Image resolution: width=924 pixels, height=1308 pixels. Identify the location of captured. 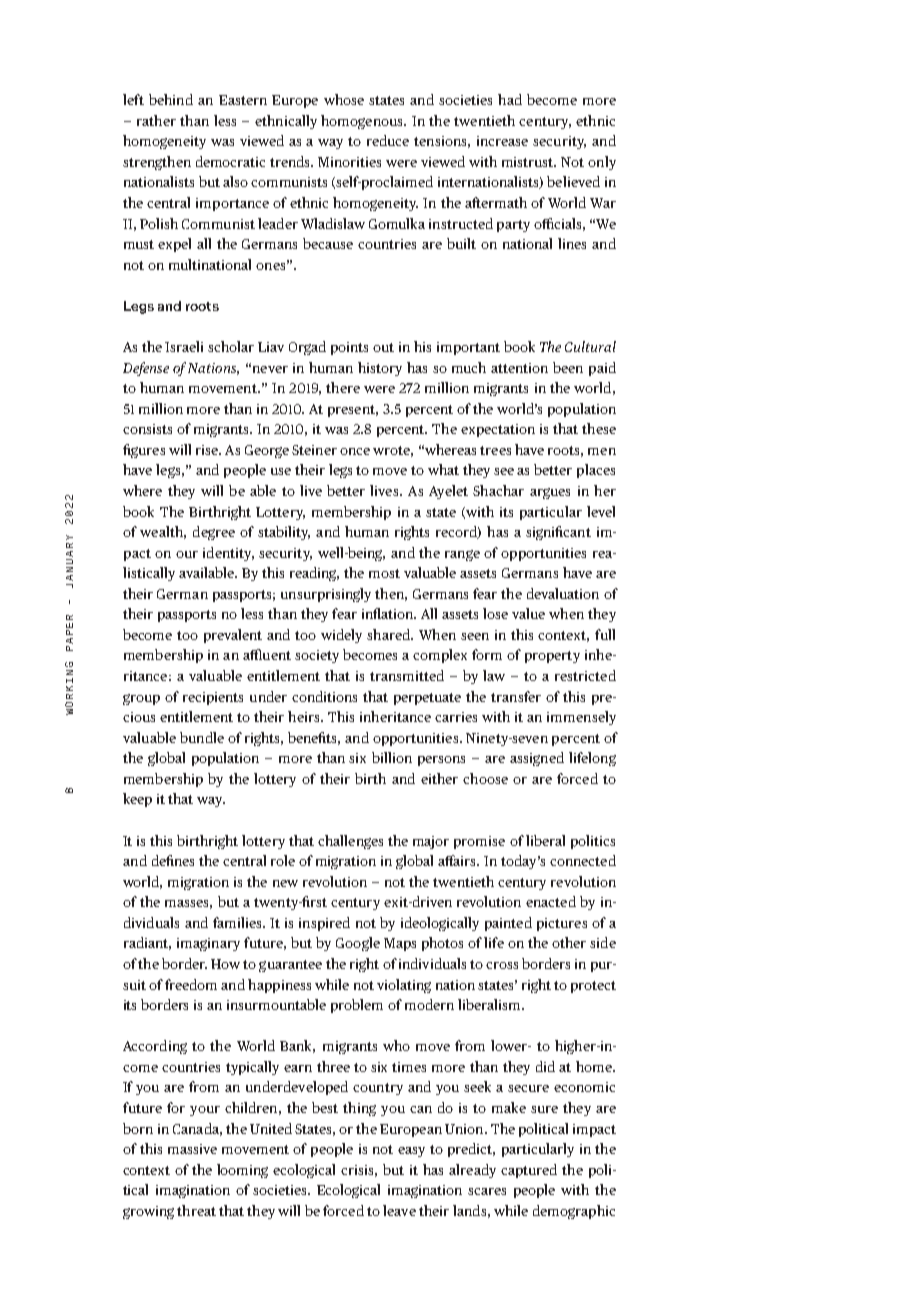
(529, 1171).
